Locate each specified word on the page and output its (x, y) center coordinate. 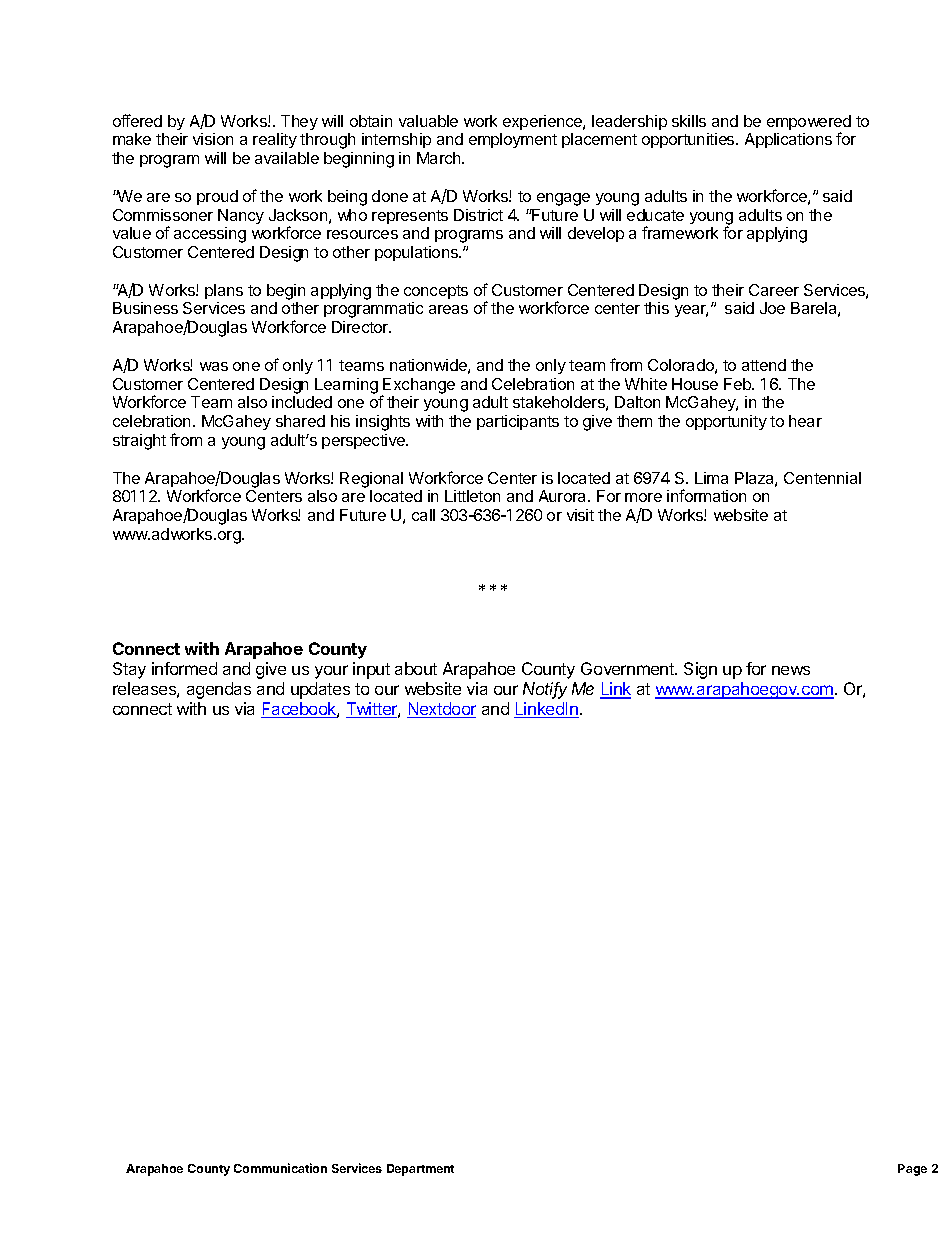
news (791, 670)
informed (184, 668)
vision (213, 139)
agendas (219, 690)
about (416, 668)
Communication (280, 1168)
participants (518, 422)
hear (805, 421)
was (214, 366)
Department (420, 1170)
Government (628, 668)
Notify (545, 690)
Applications (788, 140)
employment (513, 140)
